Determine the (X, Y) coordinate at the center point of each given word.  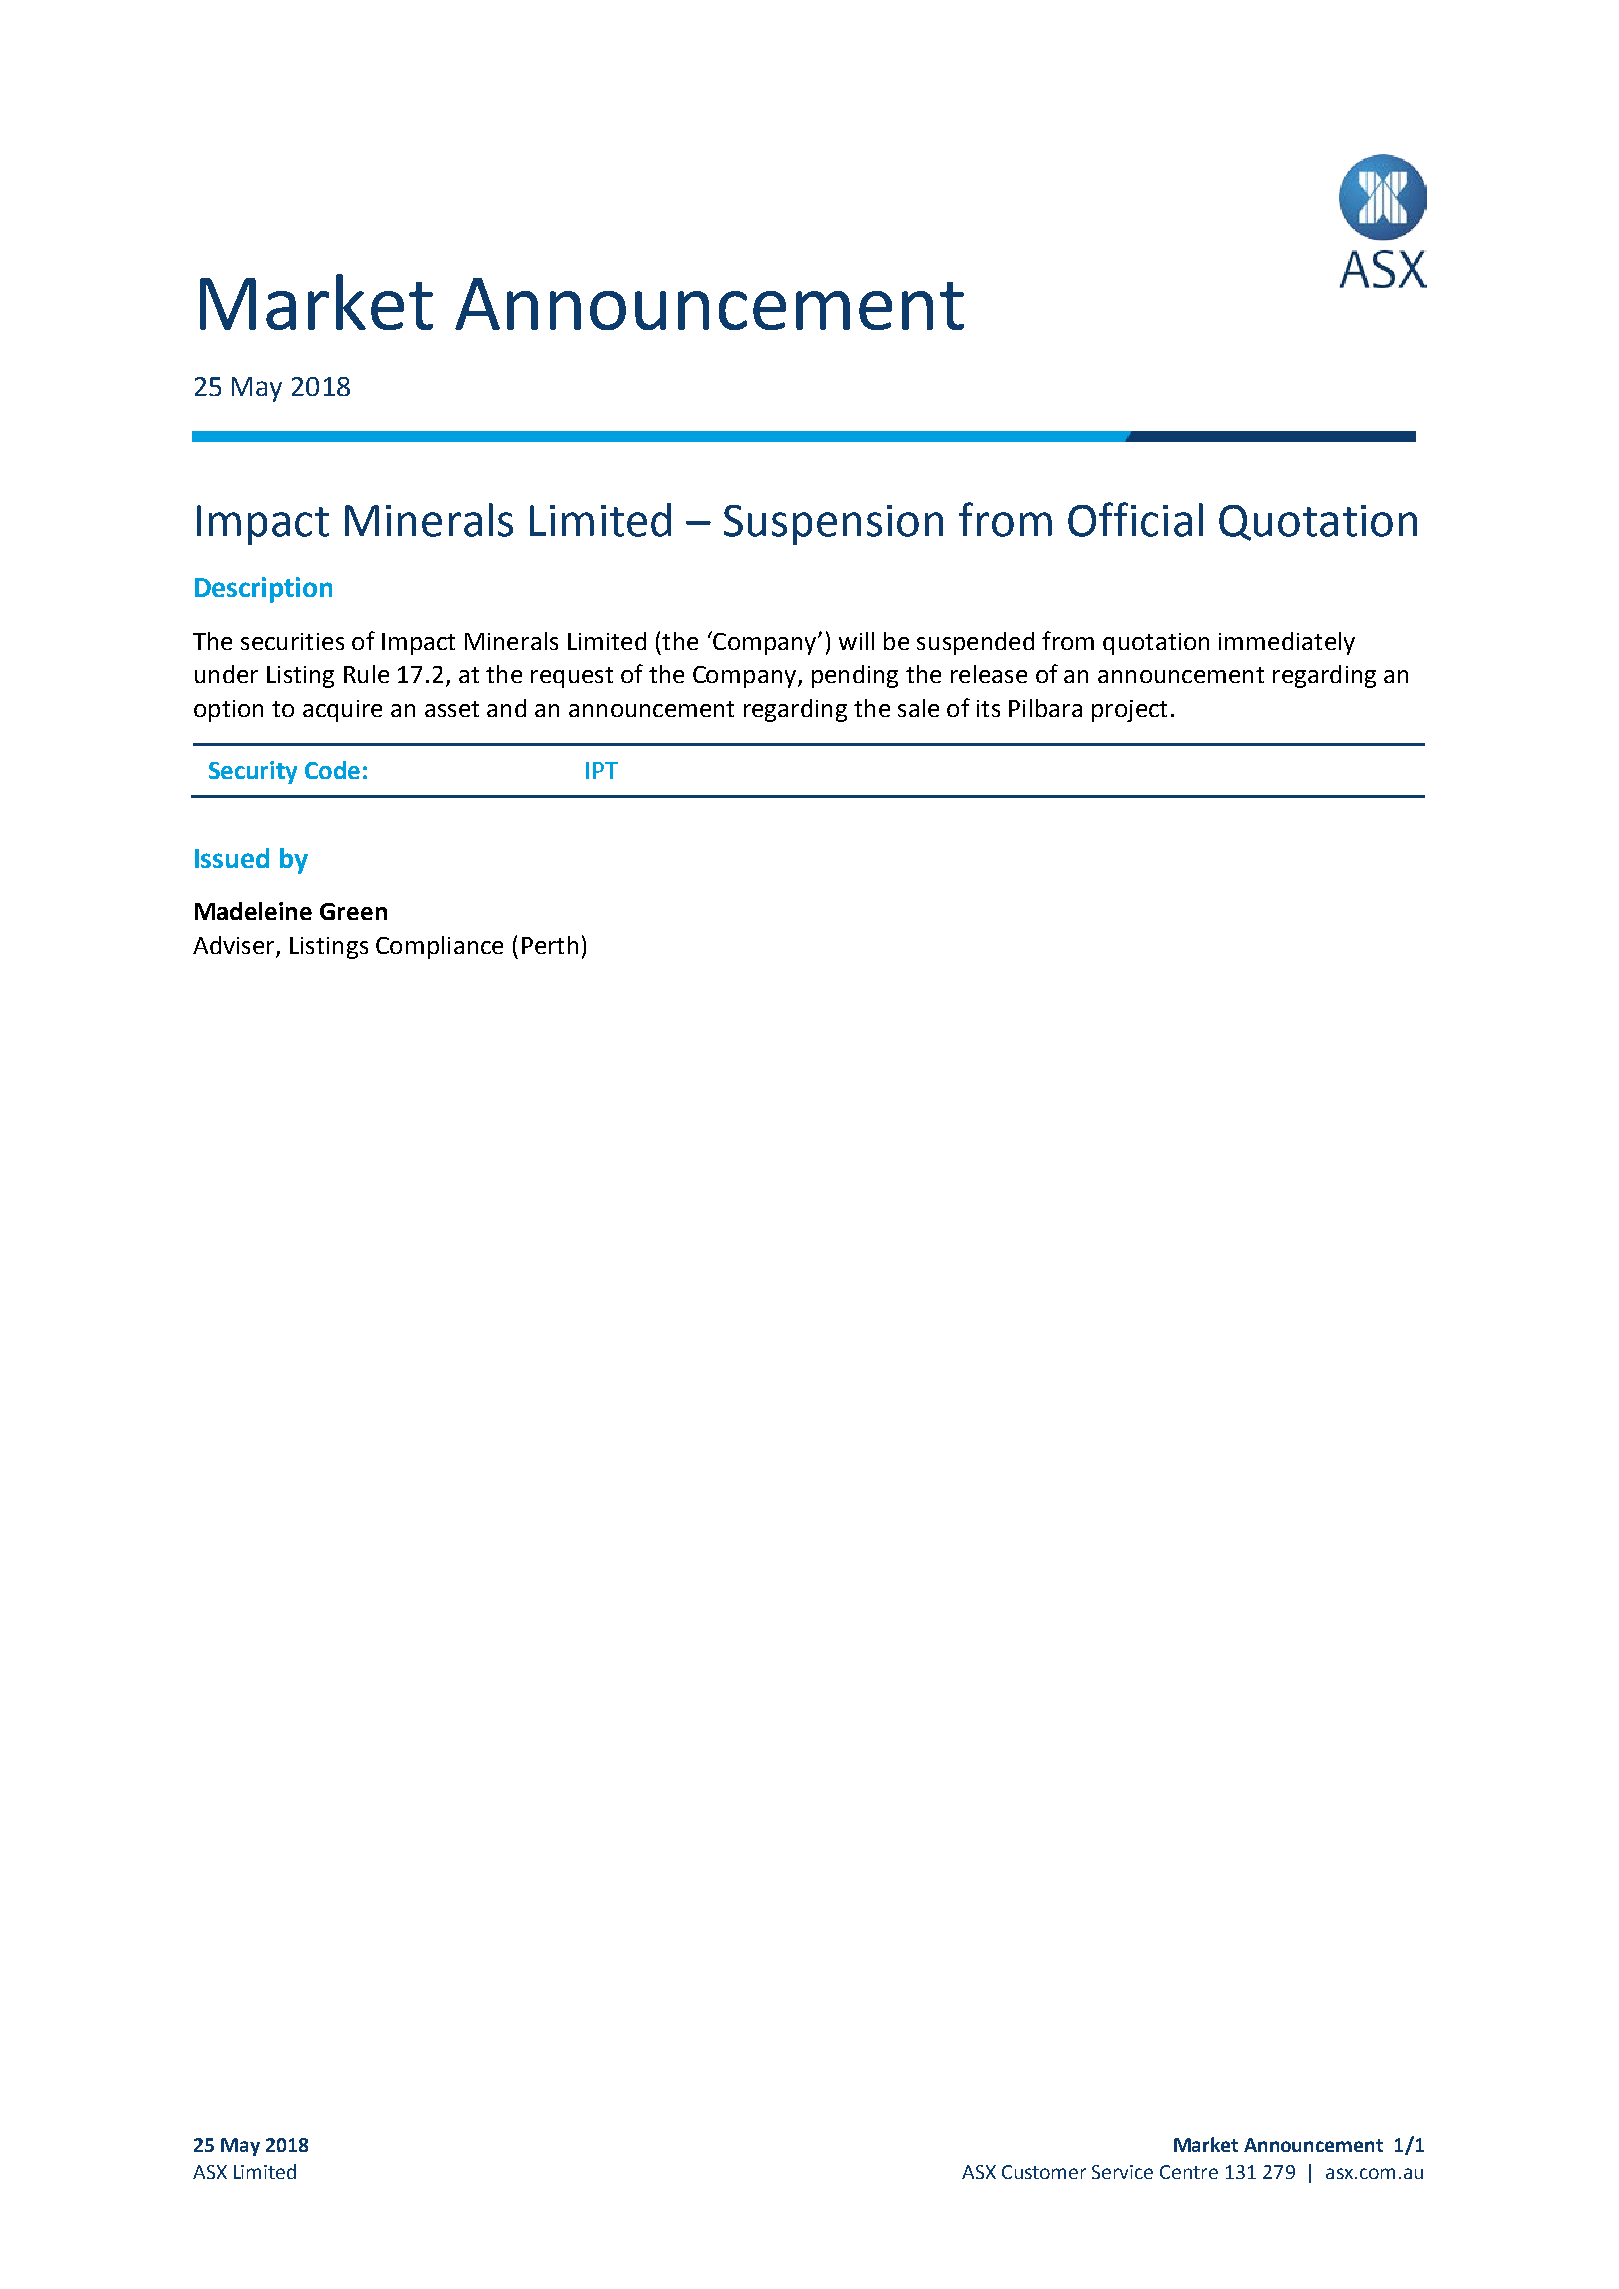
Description (263, 590)
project (1129, 711)
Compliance (439, 947)
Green (353, 911)
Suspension (833, 525)
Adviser (233, 945)
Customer (1044, 2172)
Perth (550, 945)
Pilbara (1045, 708)
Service (1122, 2172)
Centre (1189, 2172)
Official (1135, 519)
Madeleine (253, 911)
